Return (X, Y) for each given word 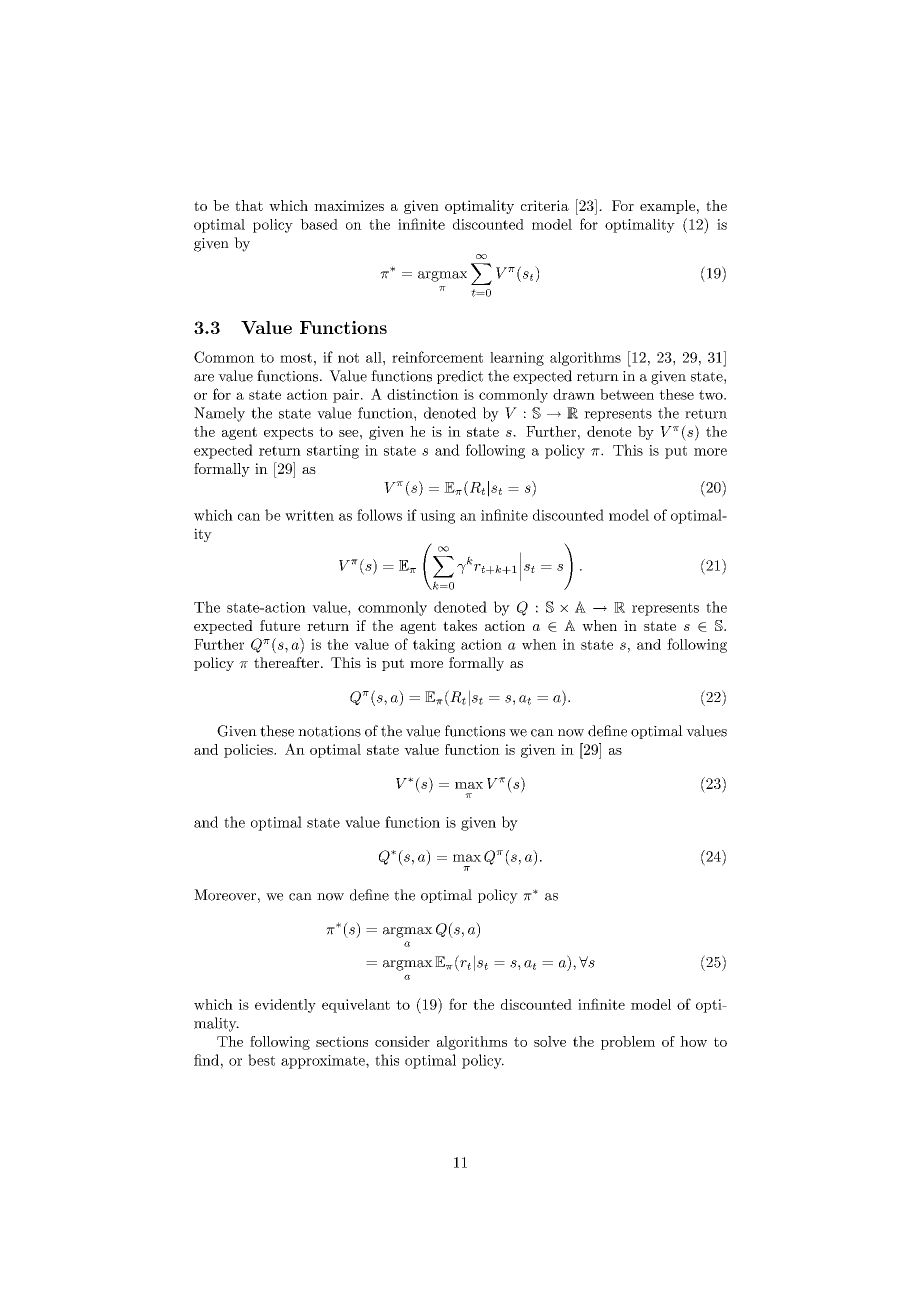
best (261, 1060)
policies (249, 751)
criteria (545, 205)
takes (460, 625)
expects (288, 433)
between (627, 394)
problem (628, 1043)
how (693, 1041)
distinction (423, 394)
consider (402, 1041)
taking (434, 646)
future (280, 625)
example (667, 207)
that (249, 205)
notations (329, 731)
